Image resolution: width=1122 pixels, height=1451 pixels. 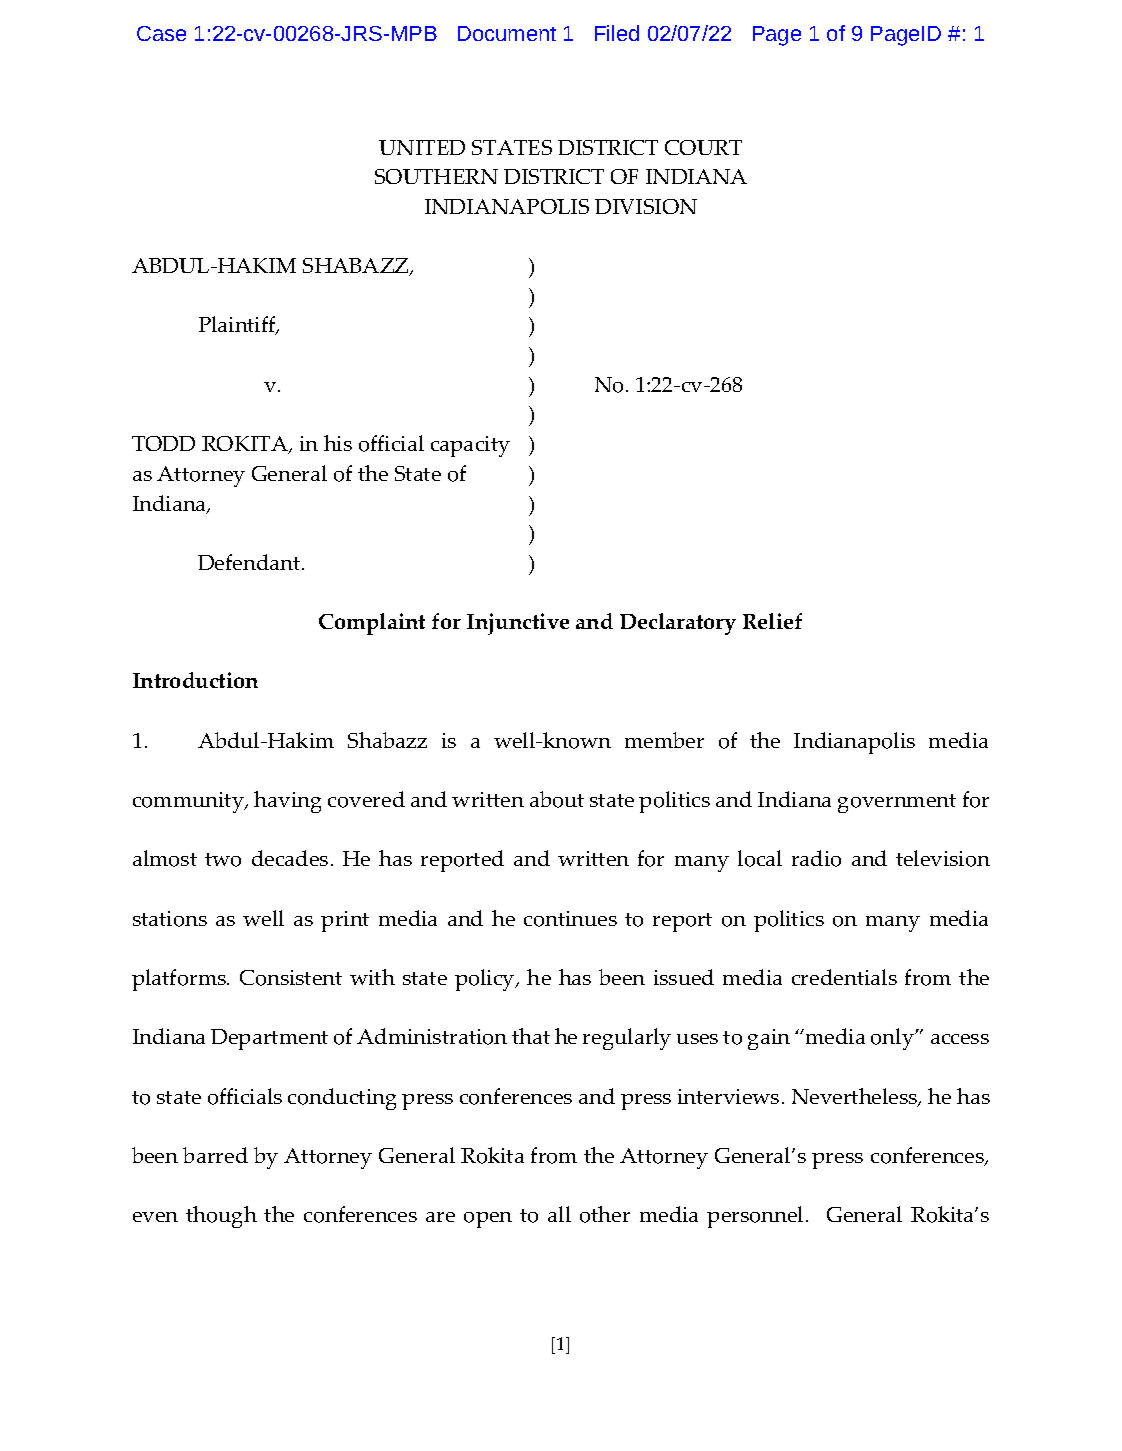 I want to click on all, so click(x=559, y=1214).
